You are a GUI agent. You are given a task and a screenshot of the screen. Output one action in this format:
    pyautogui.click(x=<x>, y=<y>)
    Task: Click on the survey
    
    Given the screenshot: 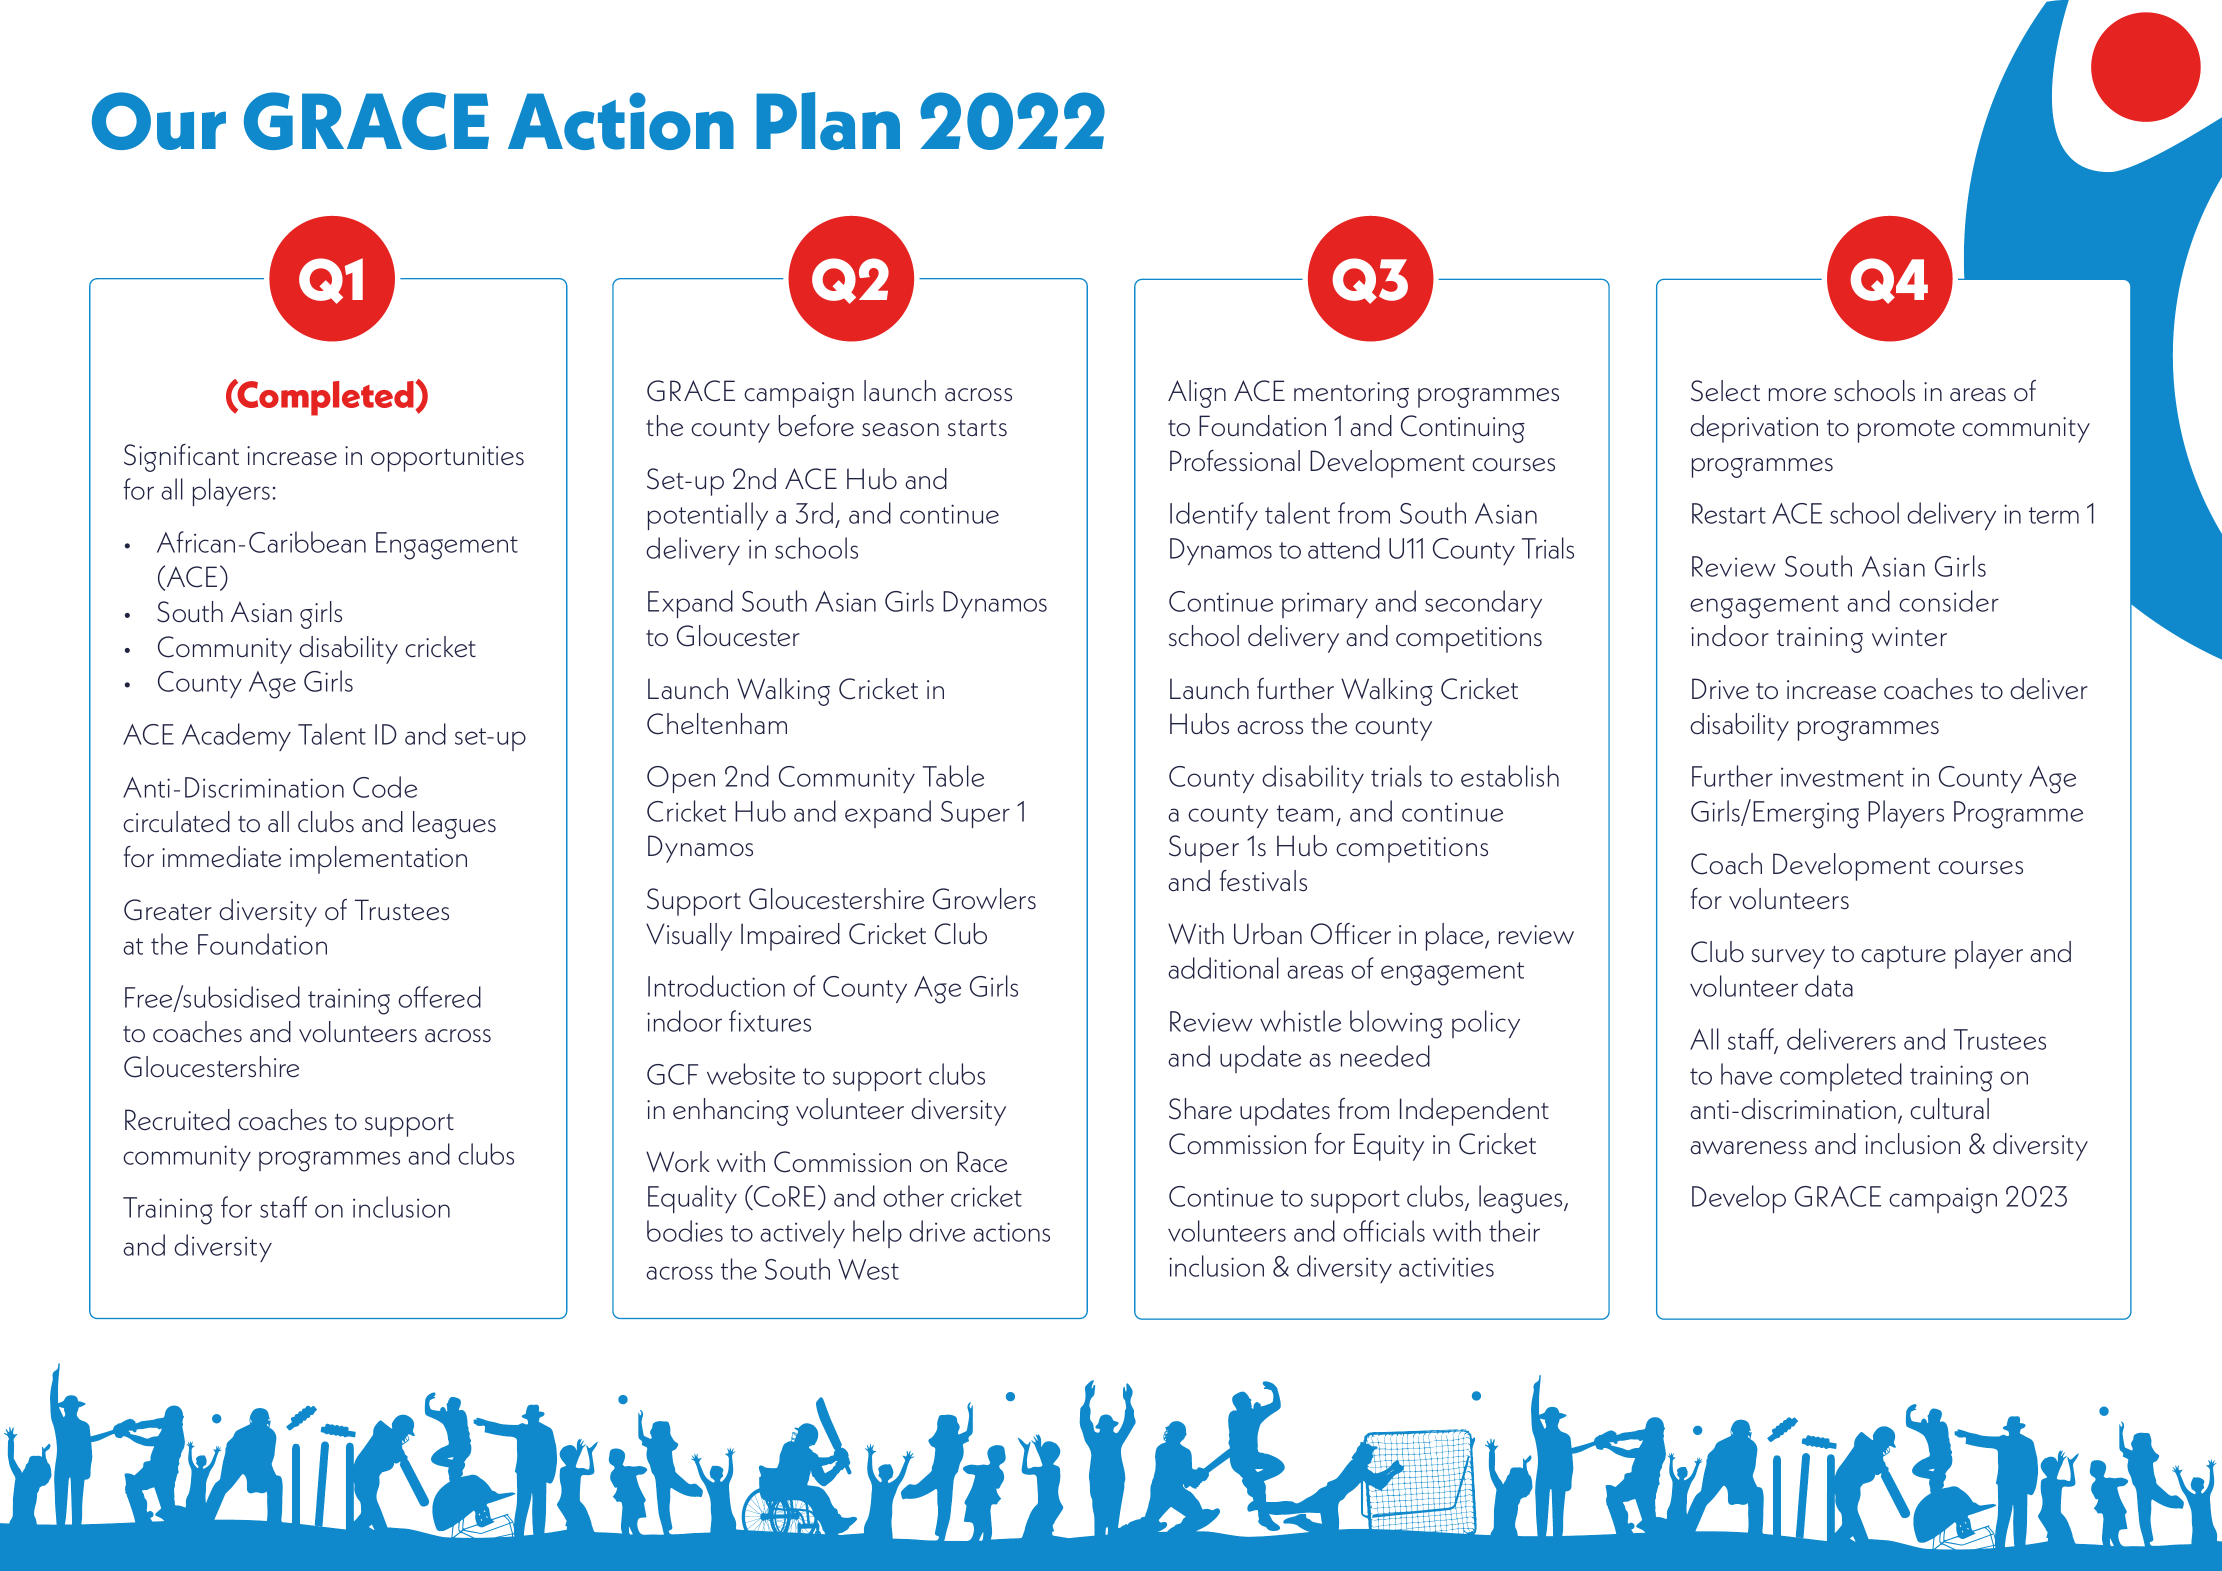 What is the action you would take?
    pyautogui.click(x=1788, y=959)
